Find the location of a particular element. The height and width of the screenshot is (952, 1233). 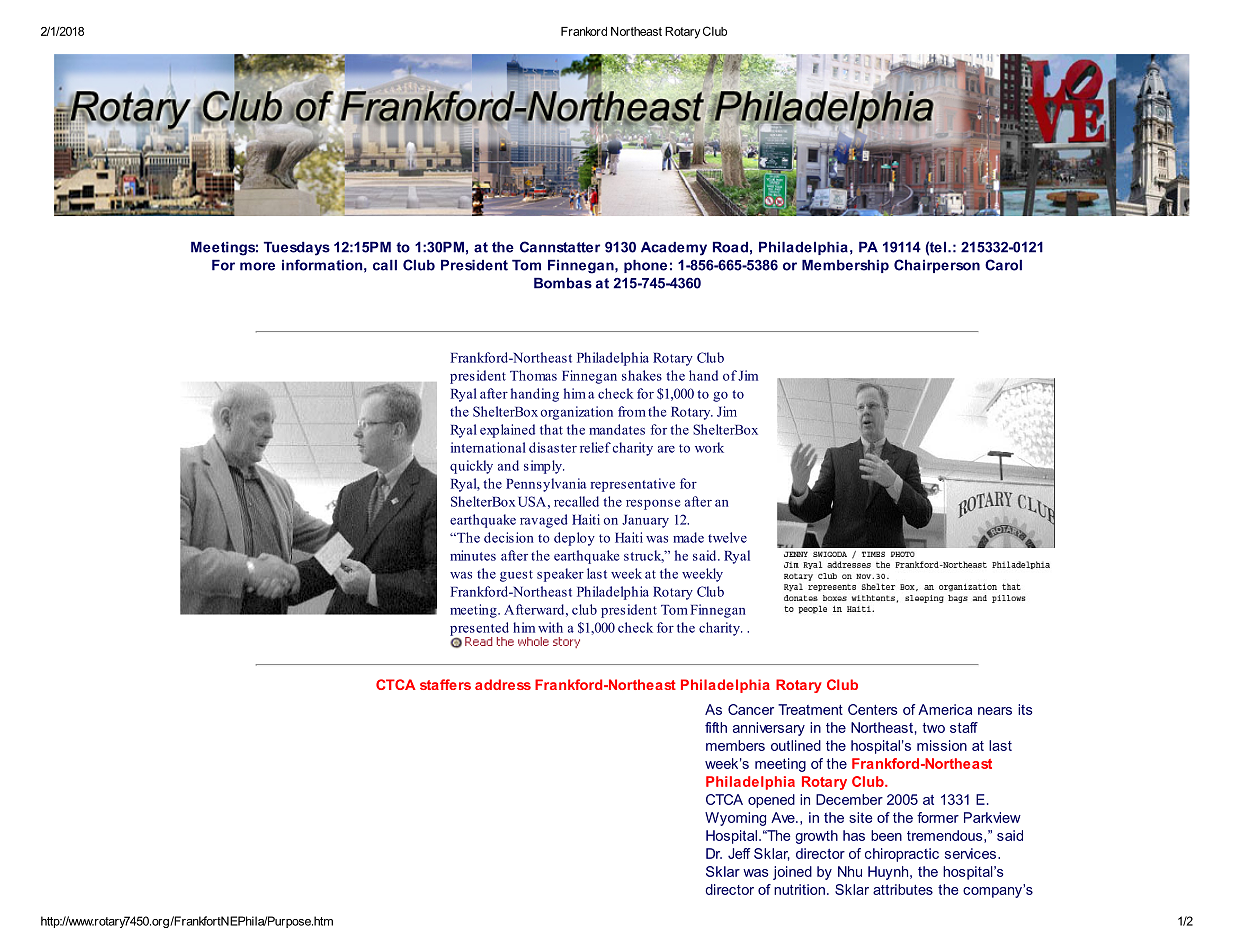

Tuesdays is located at coordinates (297, 248).
